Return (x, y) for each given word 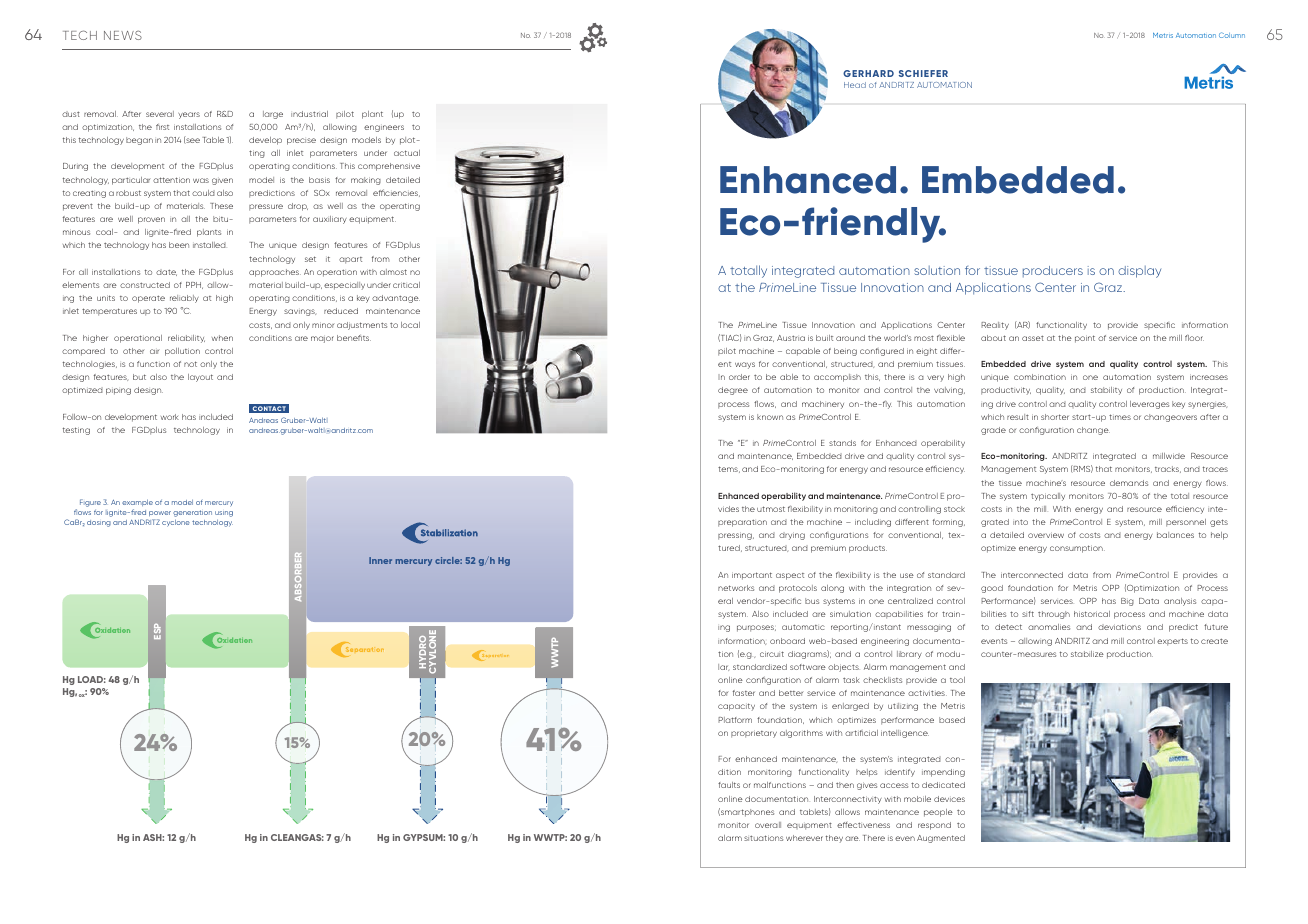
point (1085, 339)
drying (792, 536)
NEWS (123, 35)
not (190, 364)
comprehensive (389, 167)
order (739, 377)
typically (1048, 497)
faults (729, 785)
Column (1232, 35)
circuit (772, 654)
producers (1053, 271)
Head (855, 85)
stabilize (1087, 654)
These (221, 206)
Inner (380, 560)
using (224, 514)
